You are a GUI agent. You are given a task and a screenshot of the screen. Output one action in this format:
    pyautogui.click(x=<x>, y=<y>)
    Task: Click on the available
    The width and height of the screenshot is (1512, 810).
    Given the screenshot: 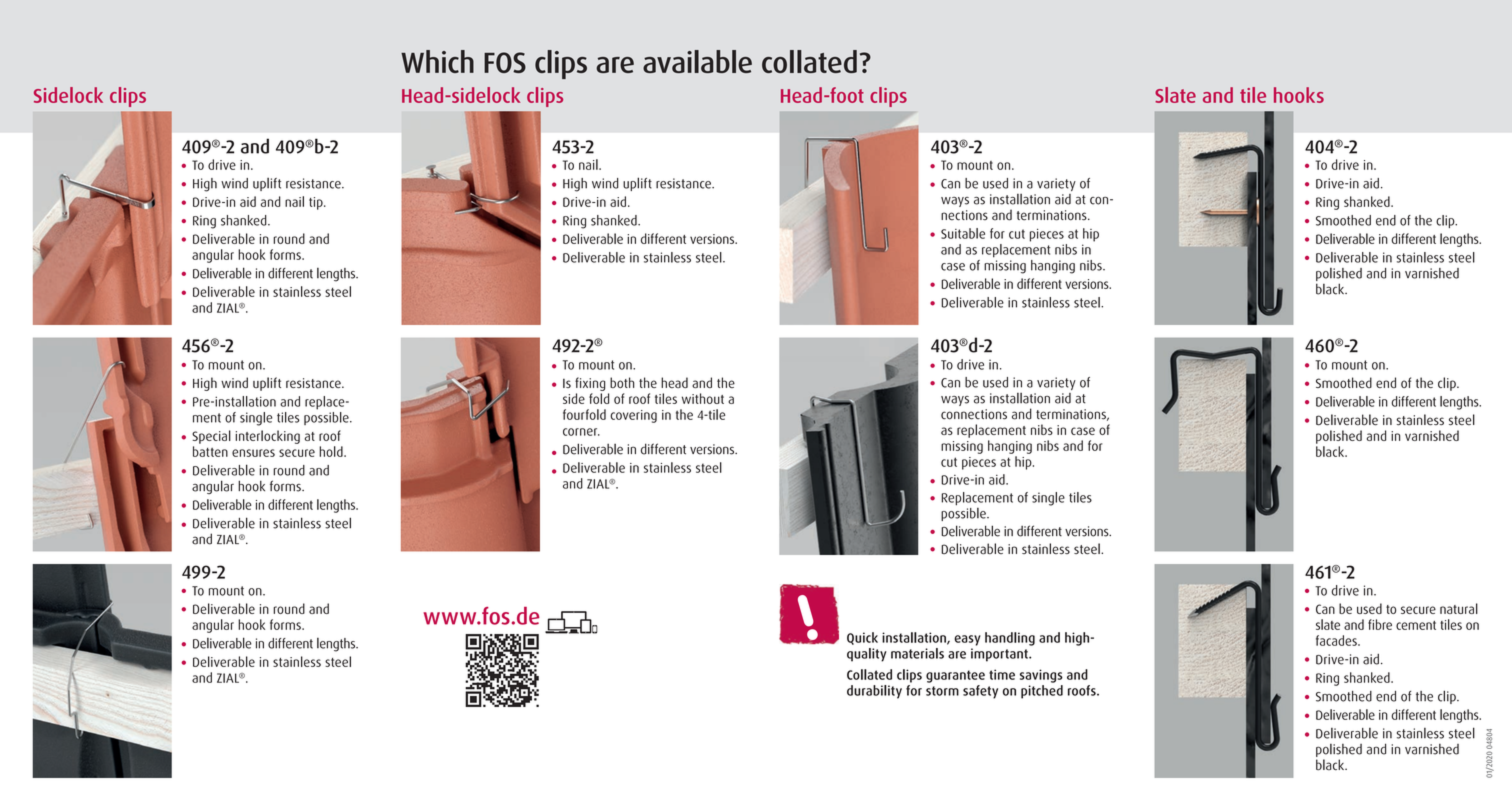 What is the action you would take?
    pyautogui.click(x=697, y=61)
